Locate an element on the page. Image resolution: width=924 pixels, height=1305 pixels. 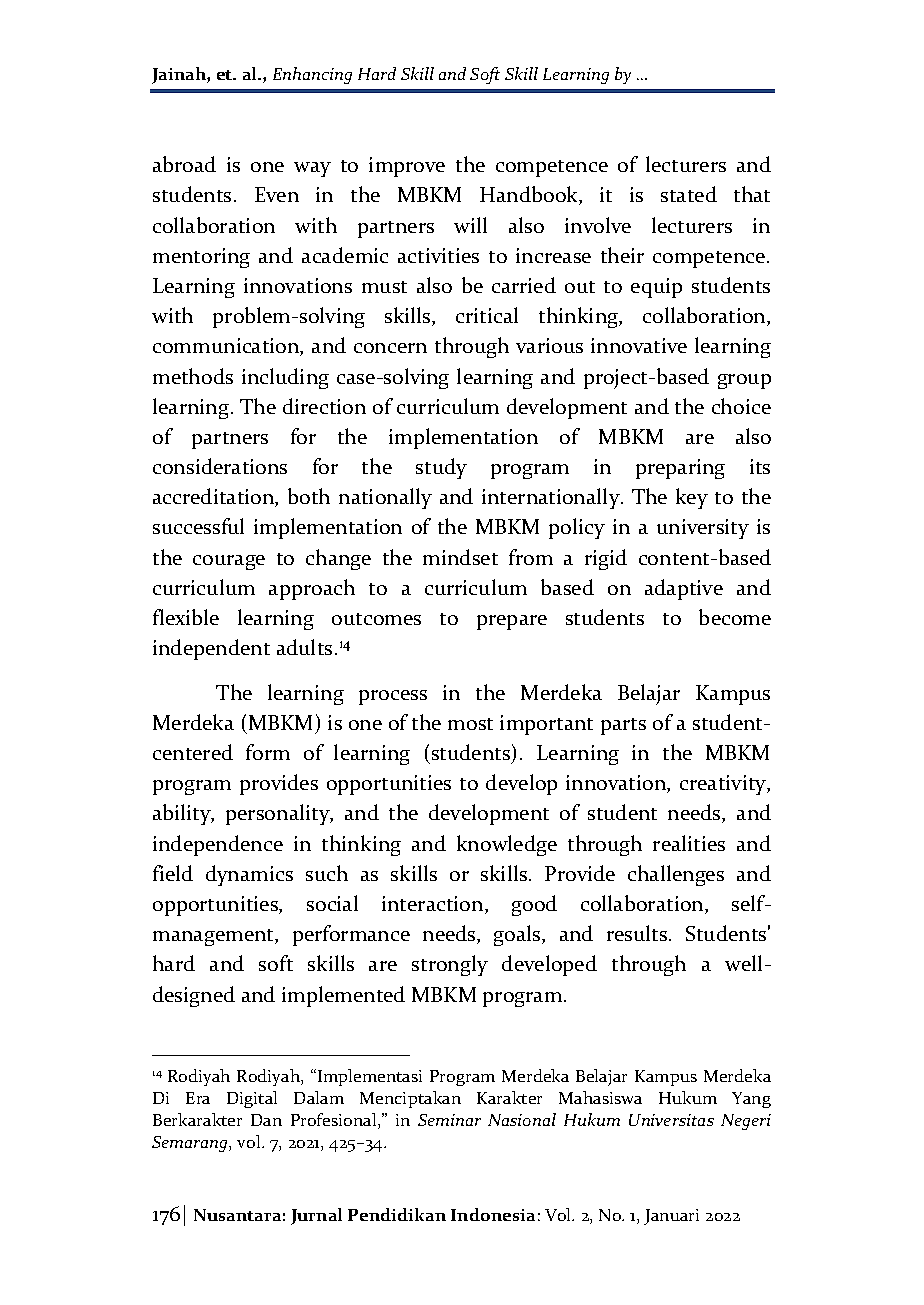
interaction is located at coordinates (434, 905).
